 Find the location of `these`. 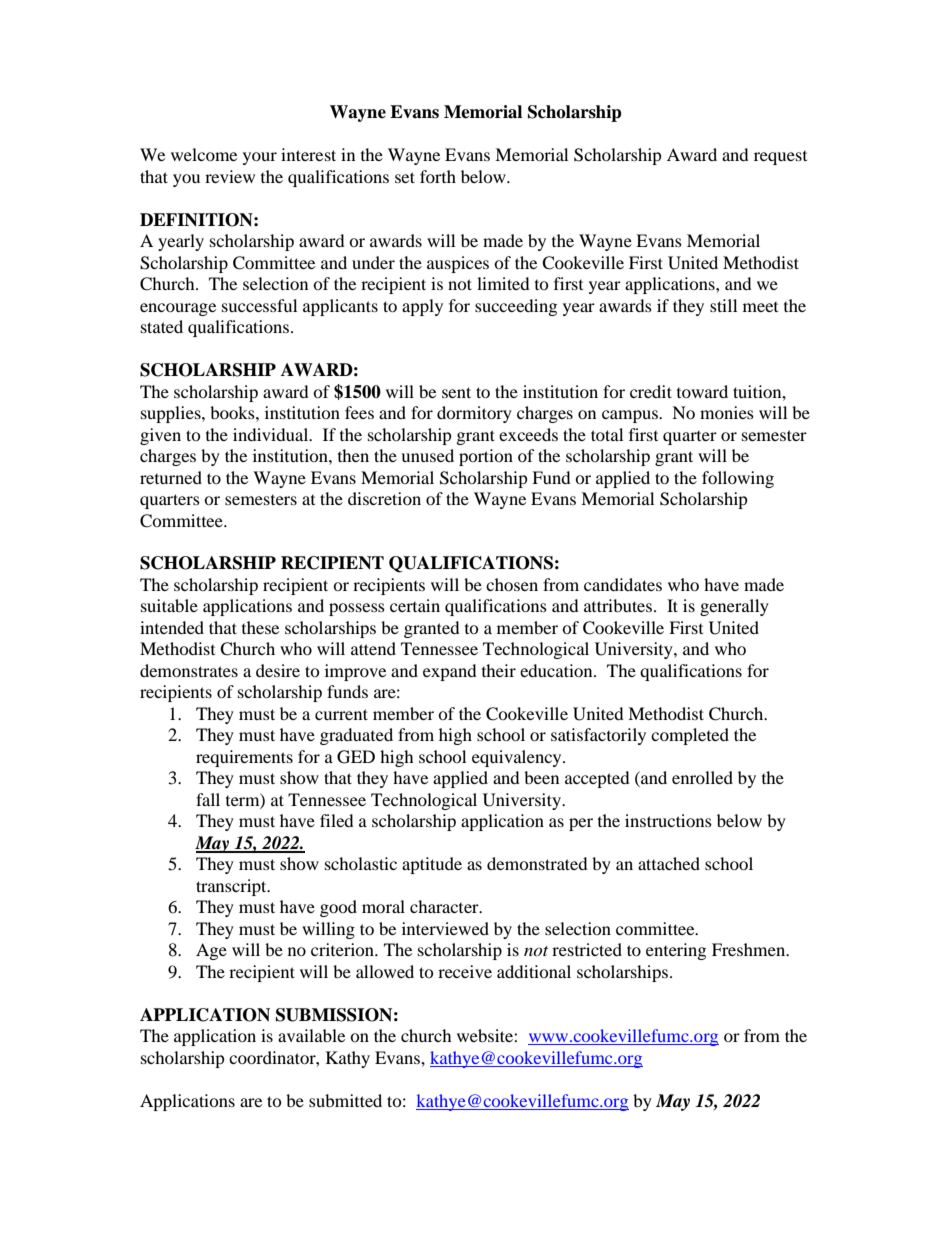

these is located at coordinates (260, 627).
